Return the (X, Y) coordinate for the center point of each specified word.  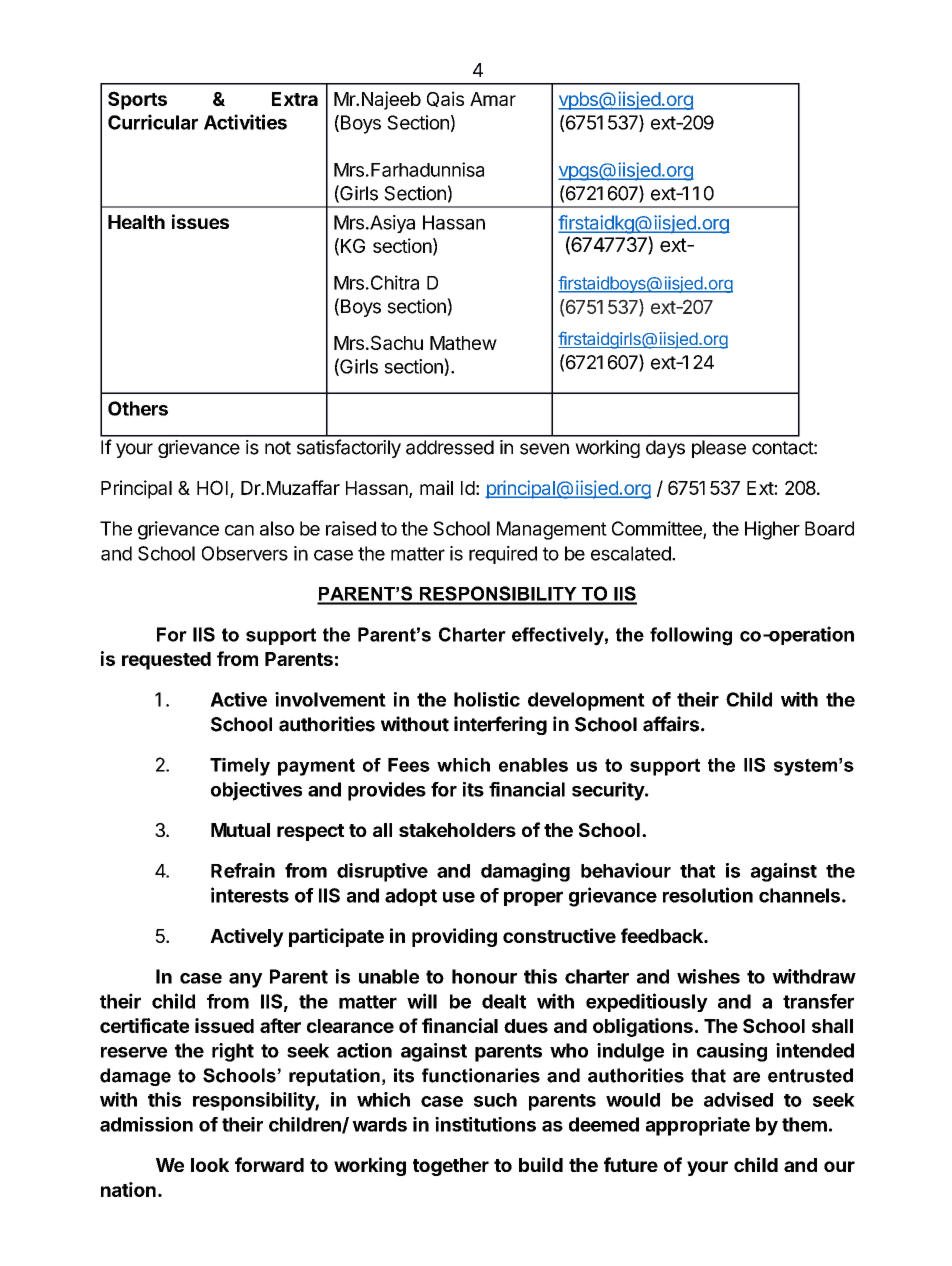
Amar (493, 99)
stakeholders (457, 830)
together (451, 1167)
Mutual (240, 830)
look (210, 1165)
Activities (245, 122)
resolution (708, 895)
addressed (450, 447)
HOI (212, 487)
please (719, 449)
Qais (445, 99)
